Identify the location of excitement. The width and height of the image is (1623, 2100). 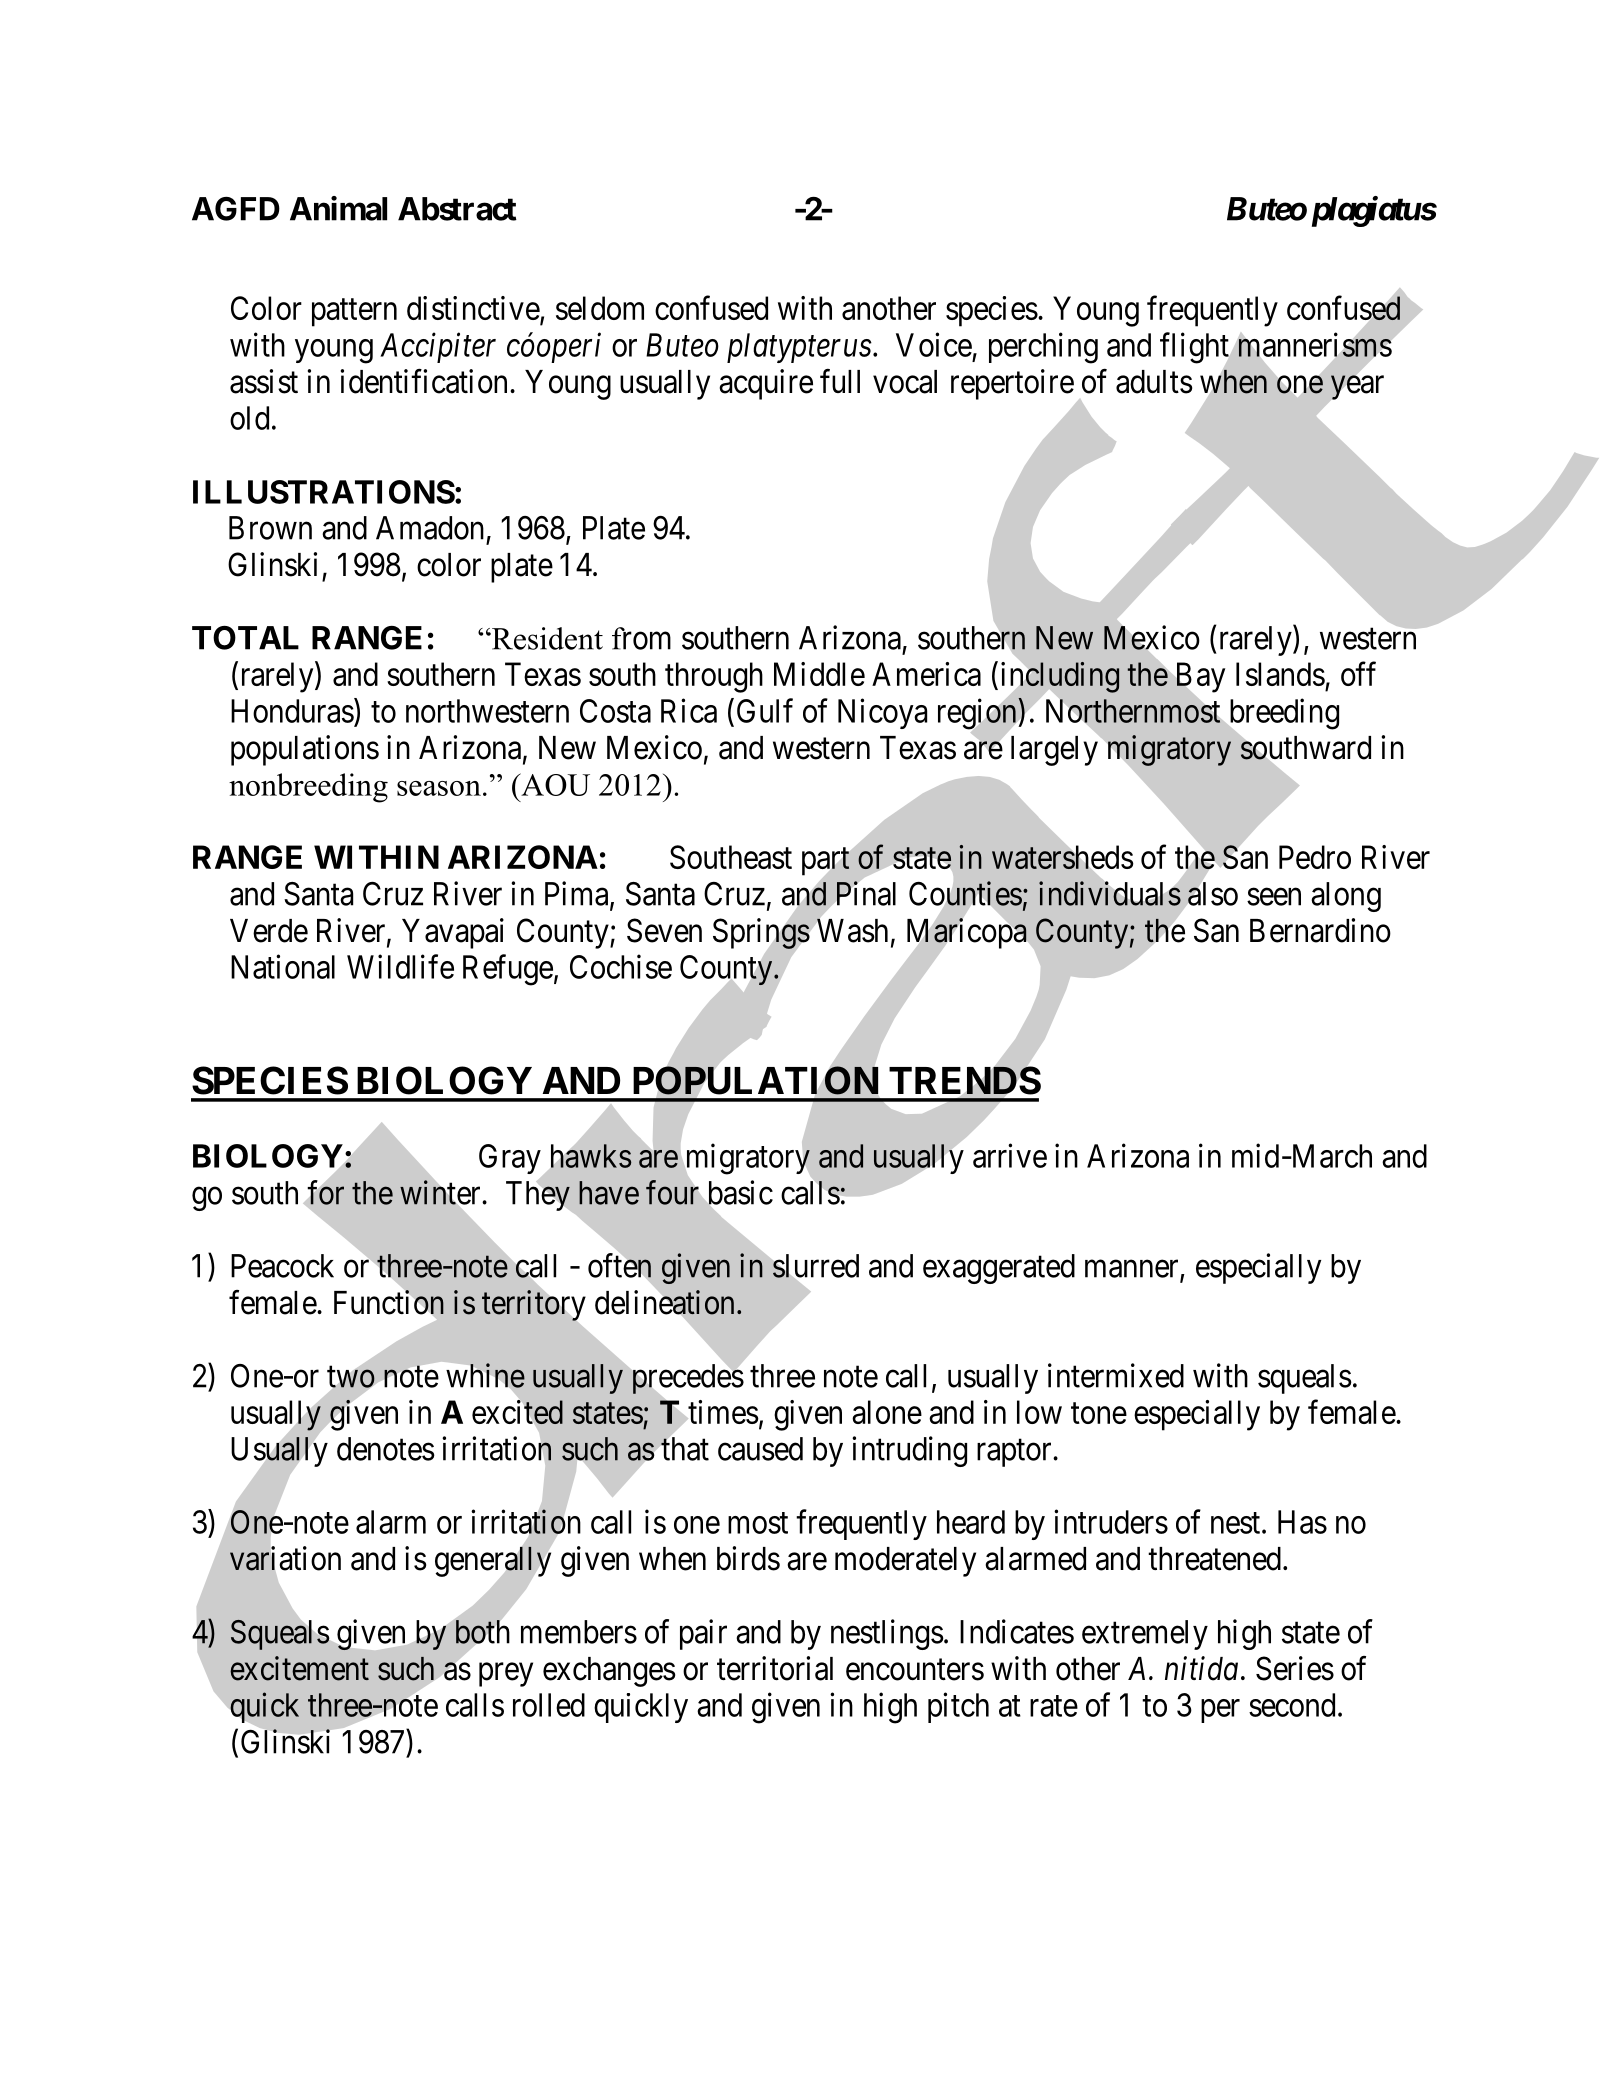
(299, 1668).
